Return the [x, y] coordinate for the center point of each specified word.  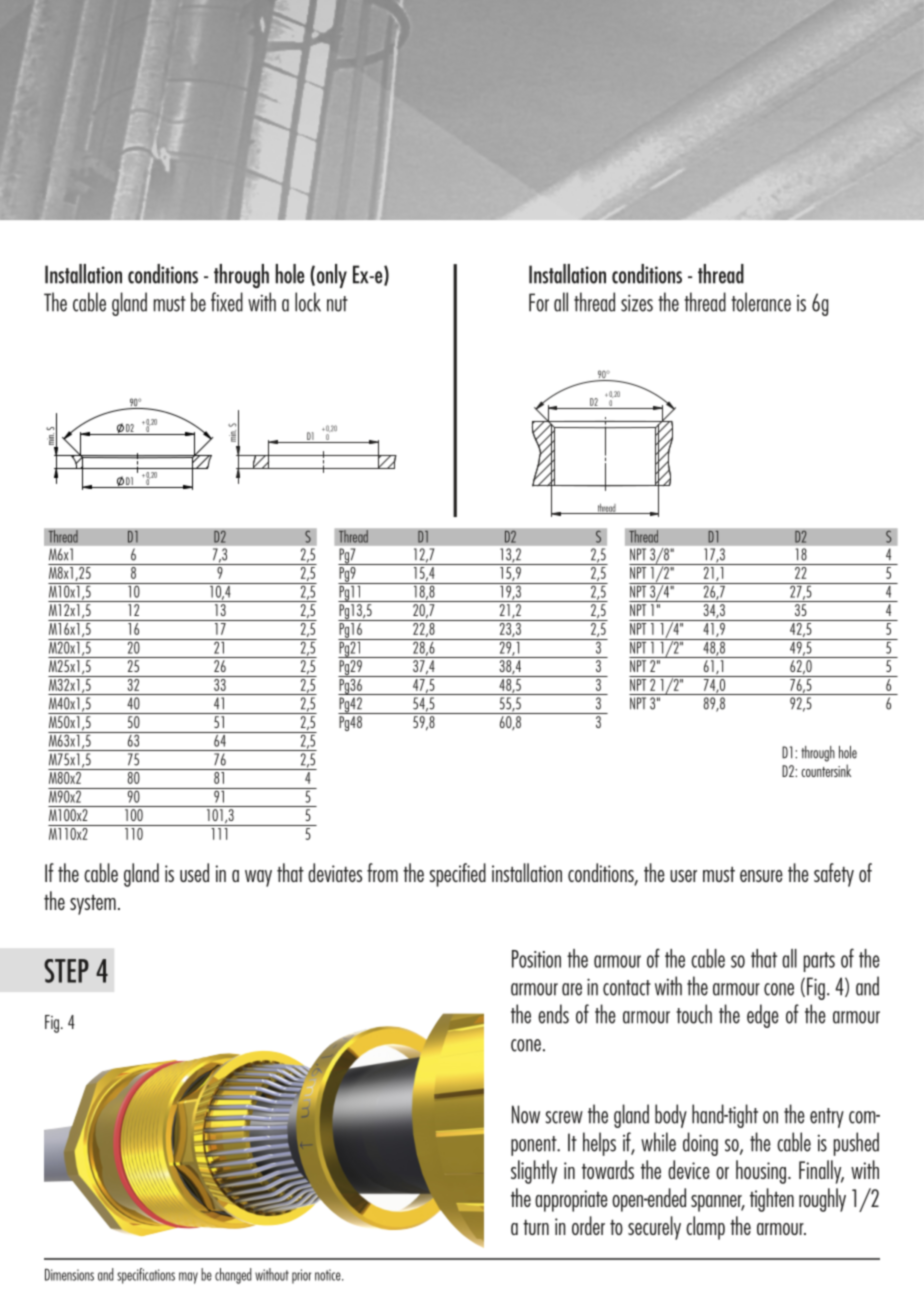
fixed [227, 302]
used [194, 872]
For [539, 302]
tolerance [761, 302]
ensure [761, 876]
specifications [146, 1276]
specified [457, 875]
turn [536, 1227]
